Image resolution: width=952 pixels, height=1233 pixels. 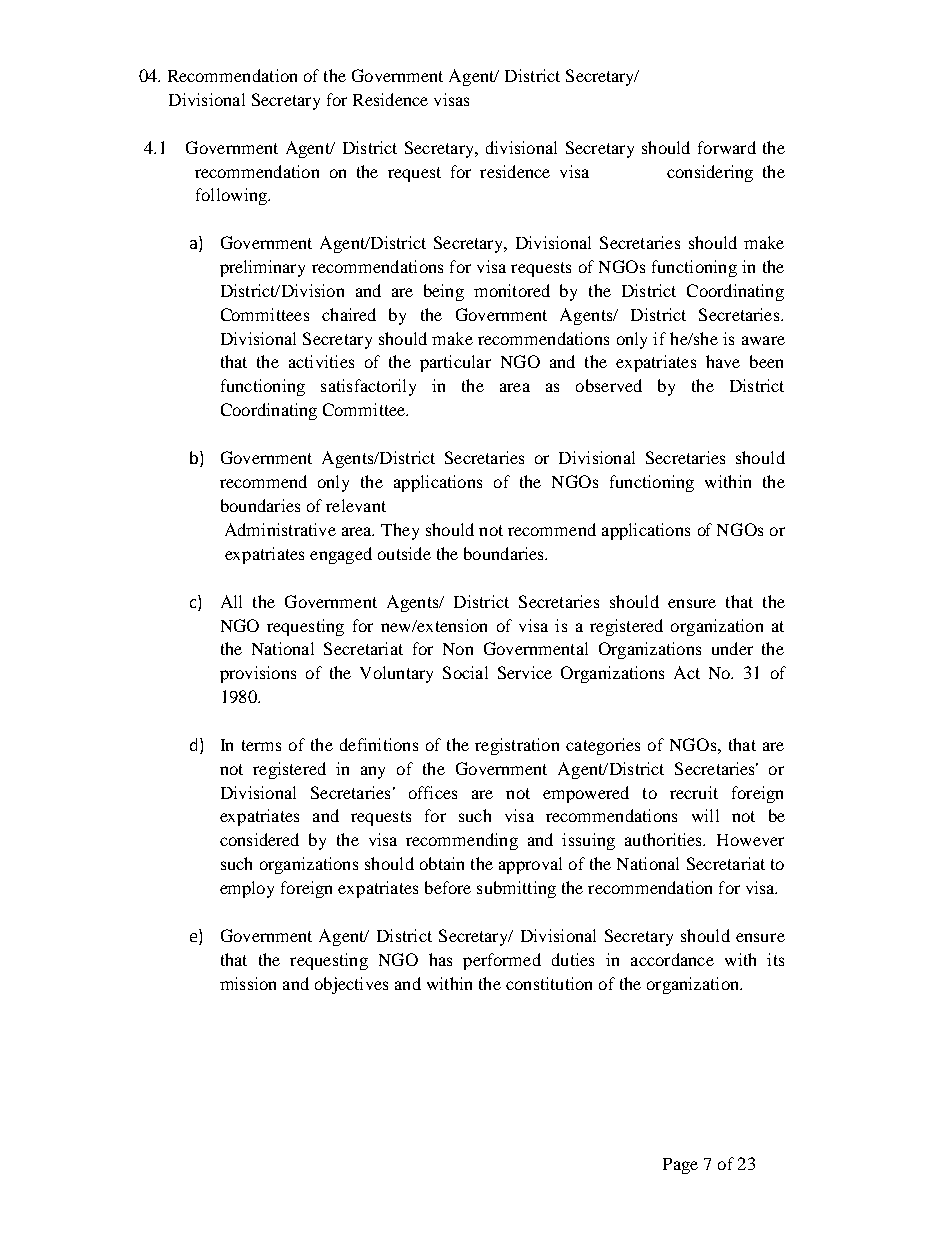 I want to click on provisions, so click(x=258, y=674).
